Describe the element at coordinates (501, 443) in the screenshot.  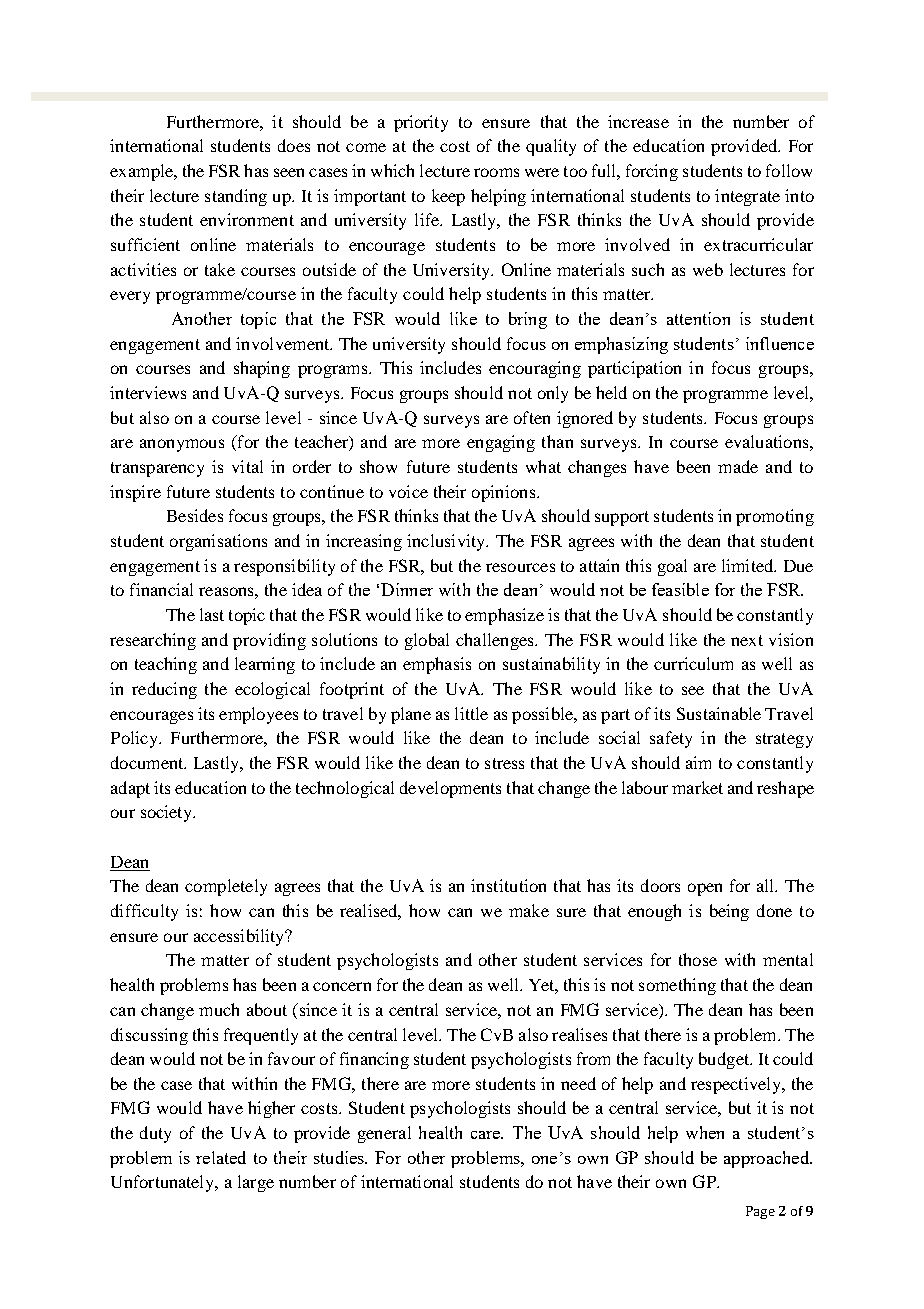
I see `engaging` at that location.
